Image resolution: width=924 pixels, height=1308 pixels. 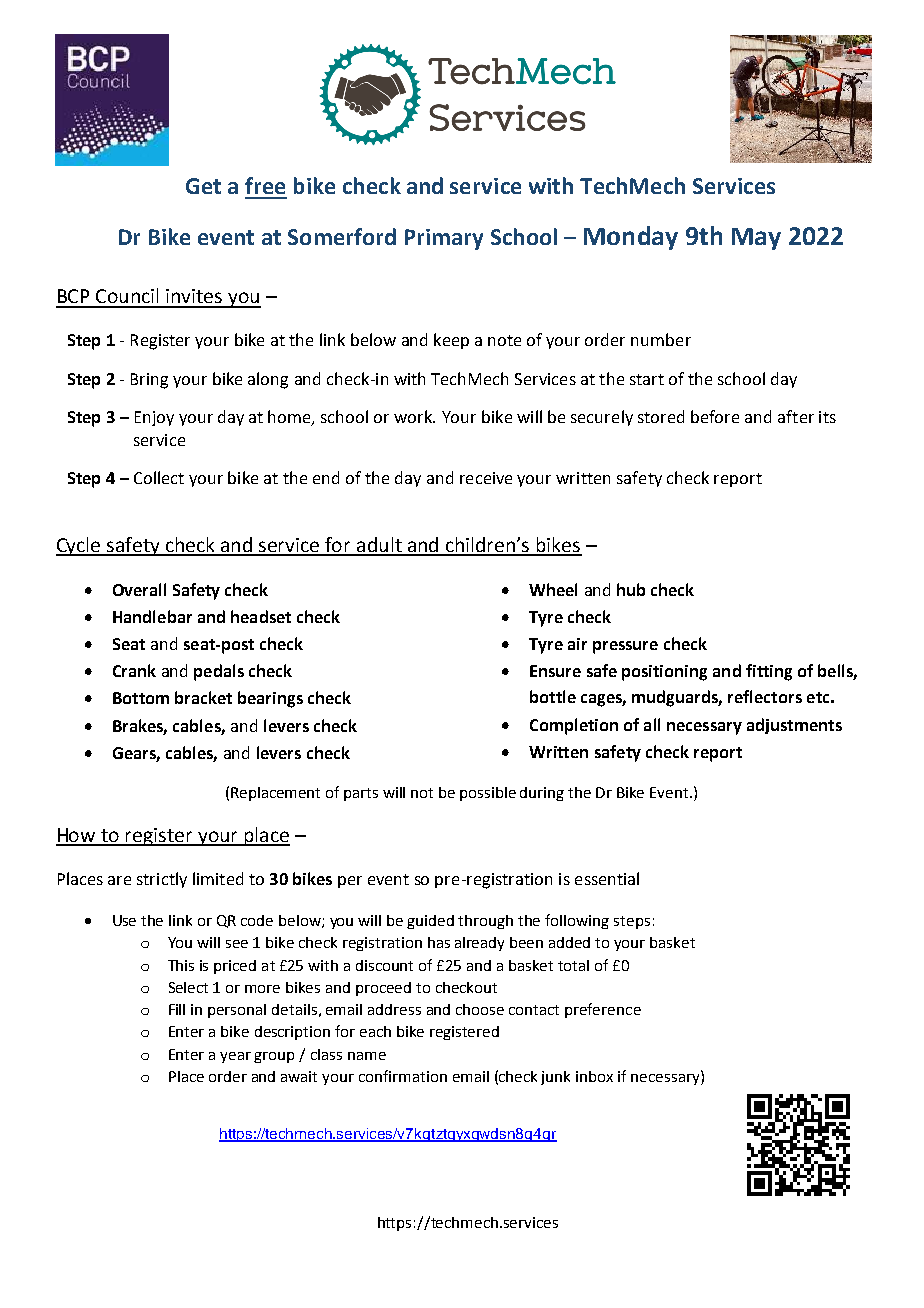 I want to click on Ensure, so click(x=555, y=671).
